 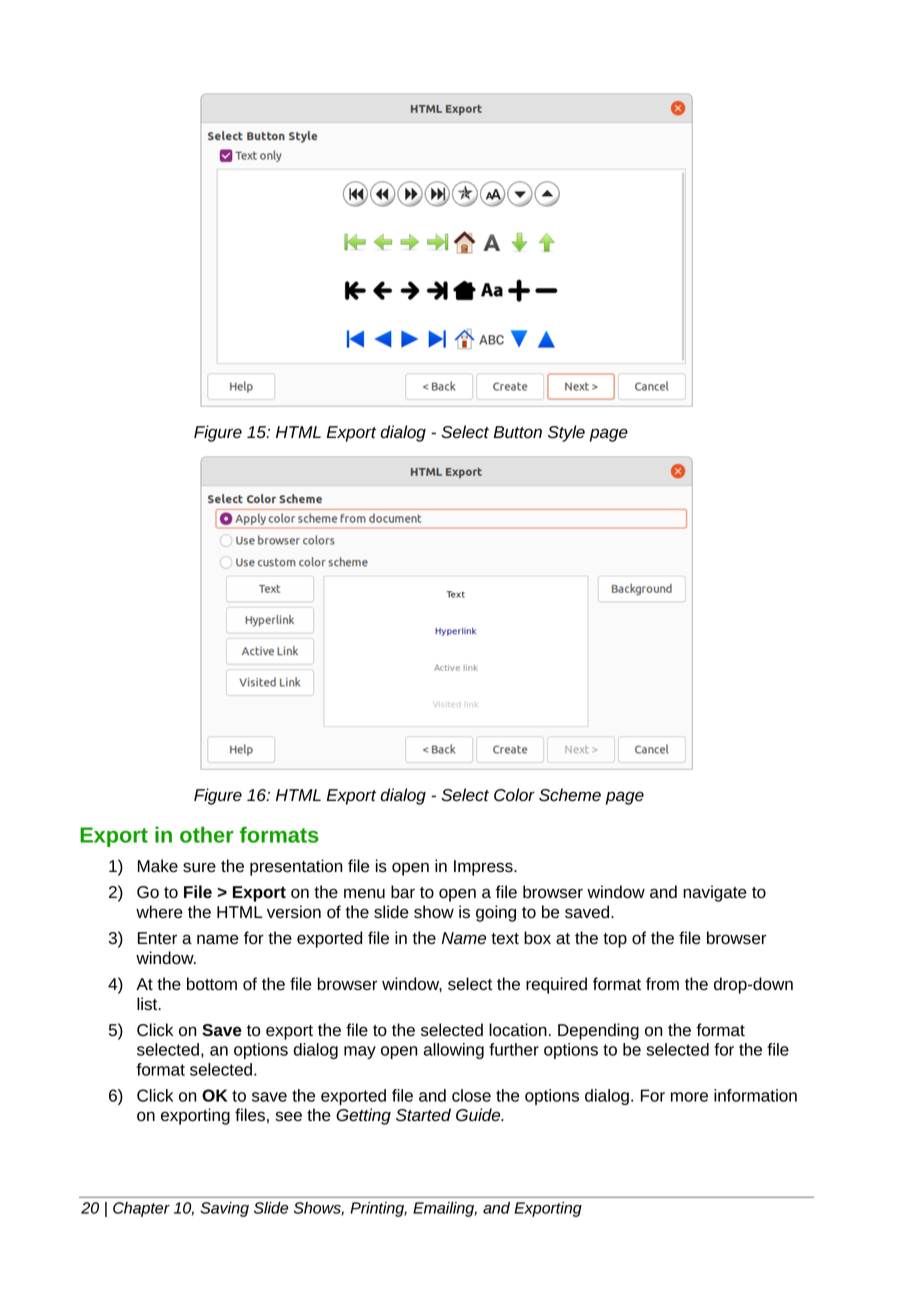 I want to click on Impress, so click(x=484, y=868).
